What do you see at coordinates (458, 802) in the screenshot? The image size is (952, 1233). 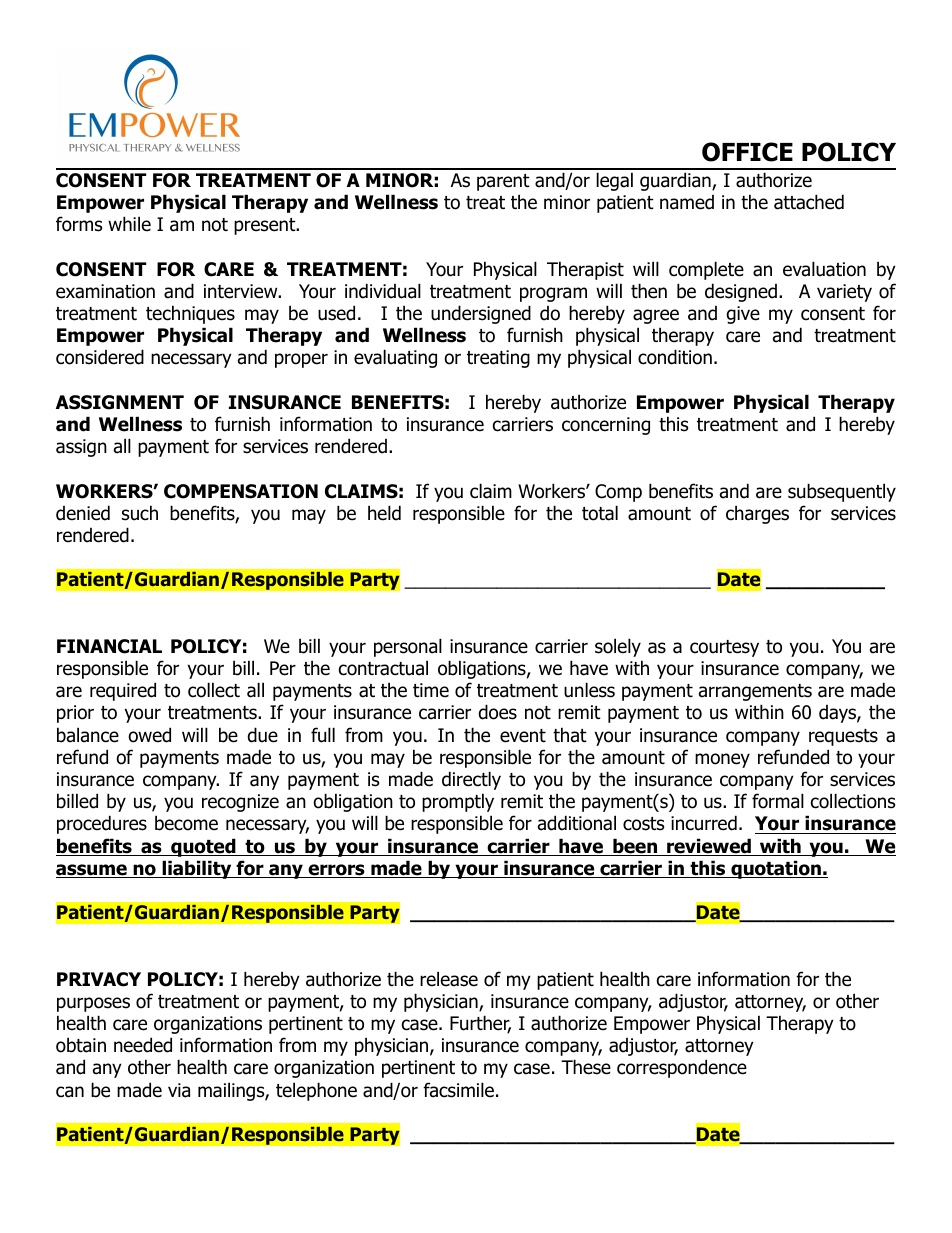 I see `promptly` at bounding box center [458, 802].
